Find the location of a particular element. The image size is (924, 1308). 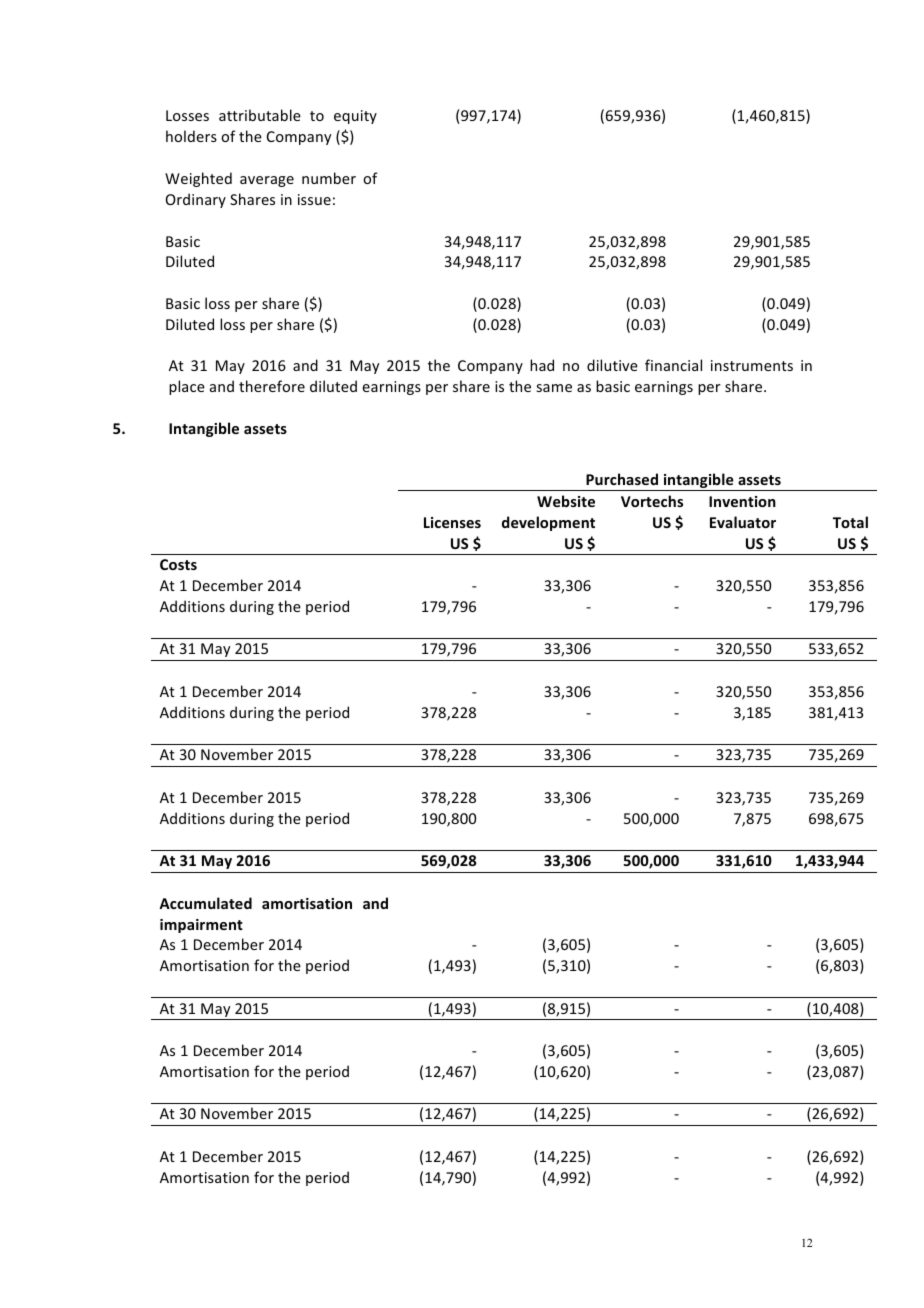

Evaluator is located at coordinates (743, 522).
